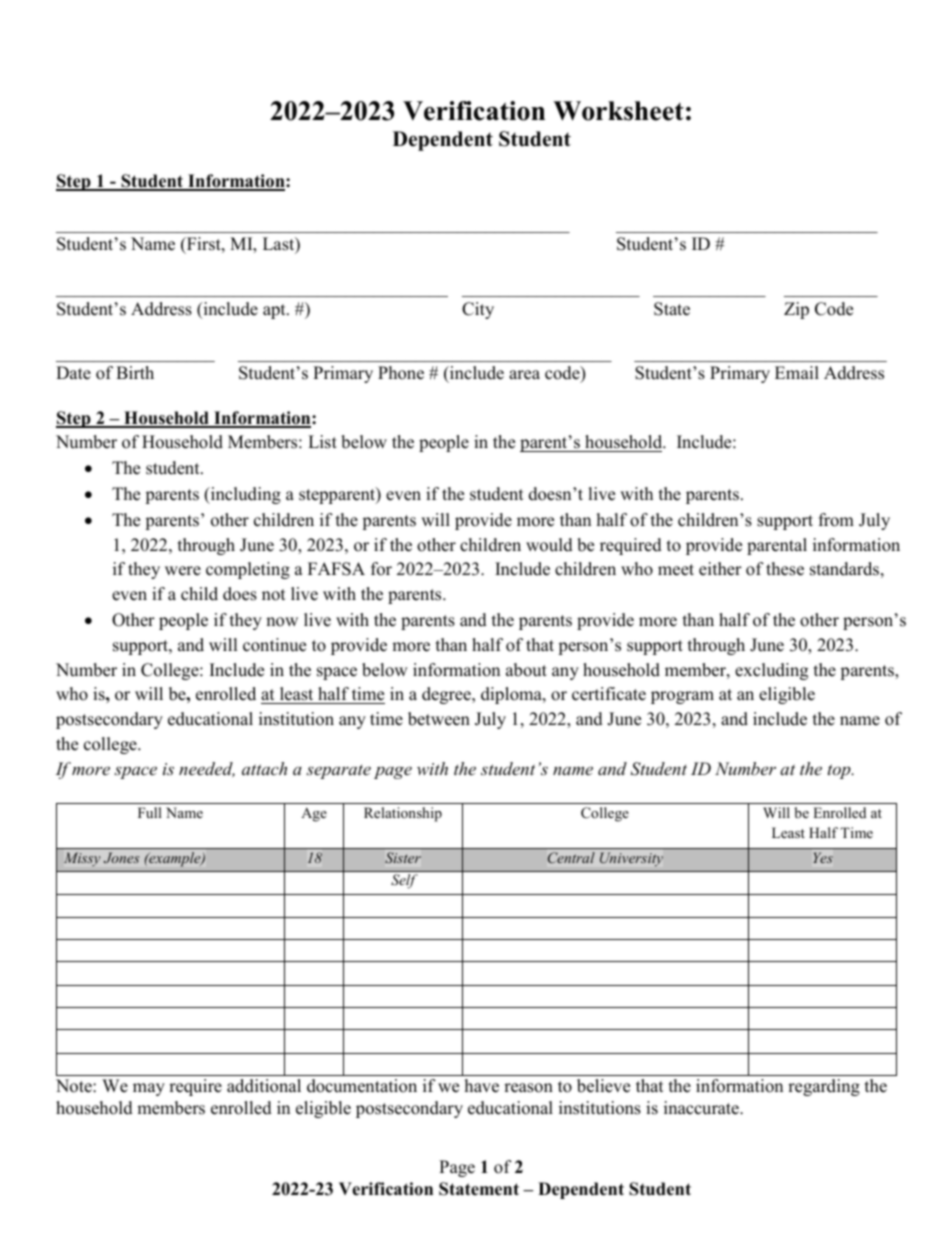  What do you see at coordinates (482, 1086) in the screenshot?
I see `have` at bounding box center [482, 1086].
